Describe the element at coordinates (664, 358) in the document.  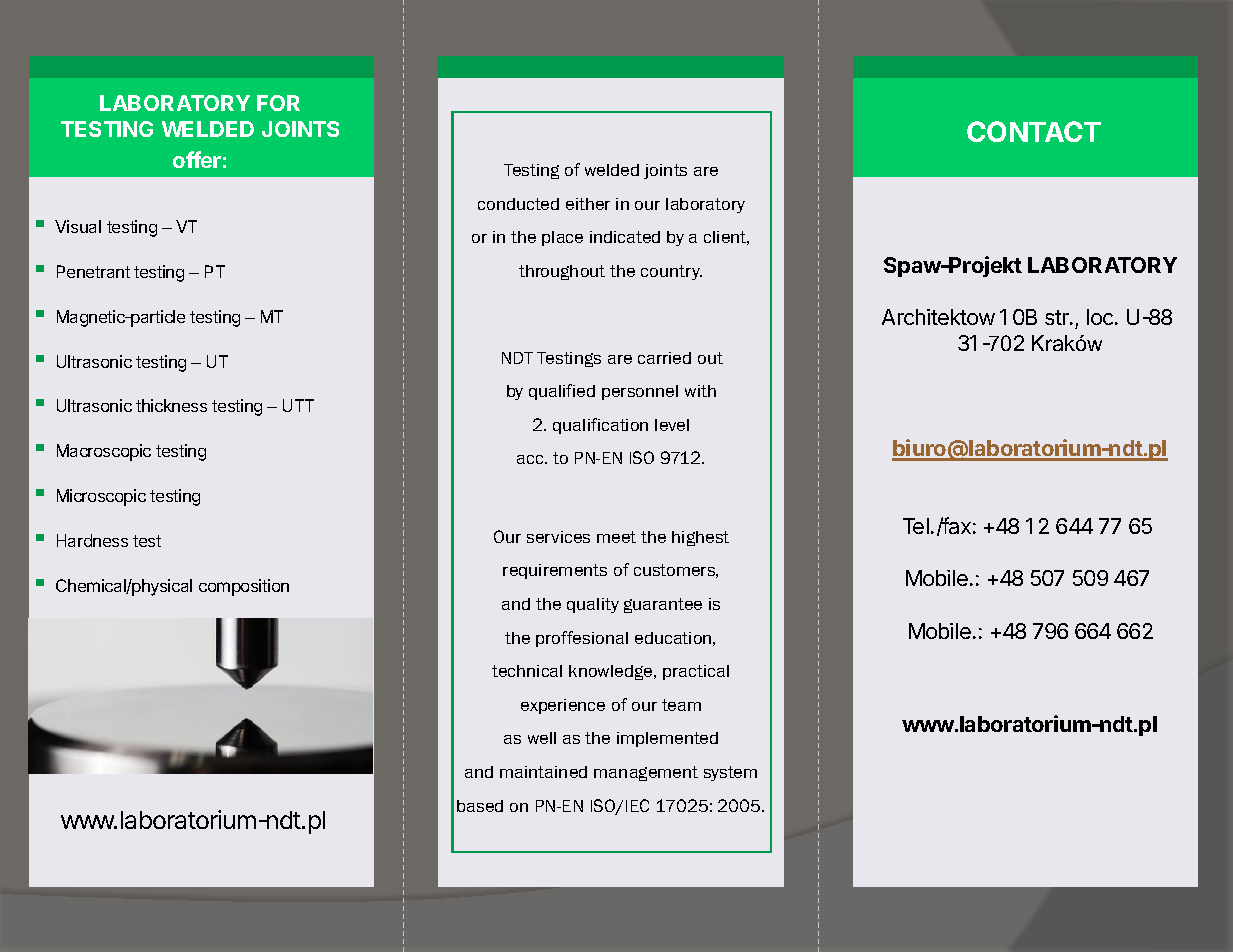
I see `carried` at that location.
